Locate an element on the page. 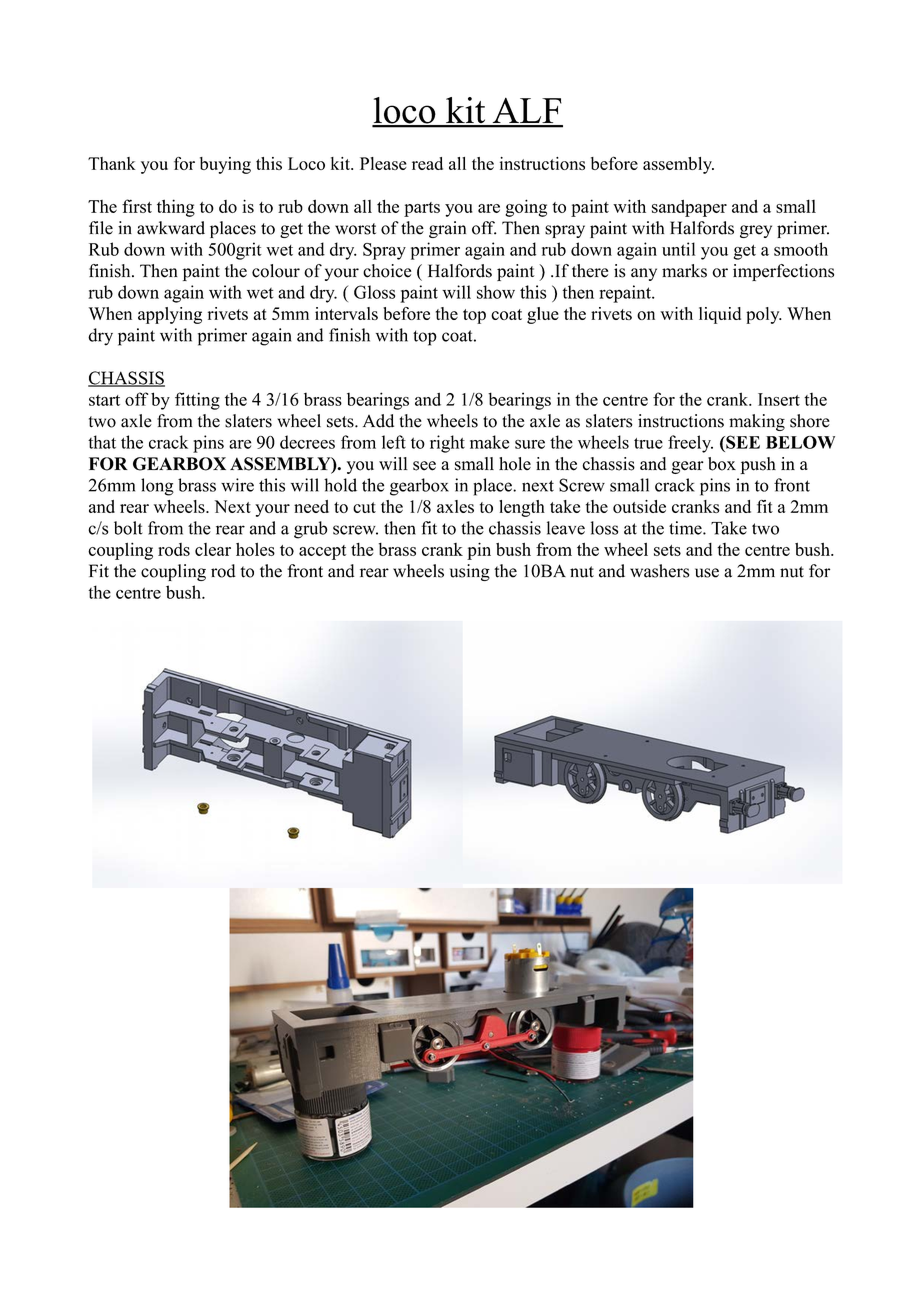 The height and width of the document is (1308, 924). show is located at coordinates (496, 292).
